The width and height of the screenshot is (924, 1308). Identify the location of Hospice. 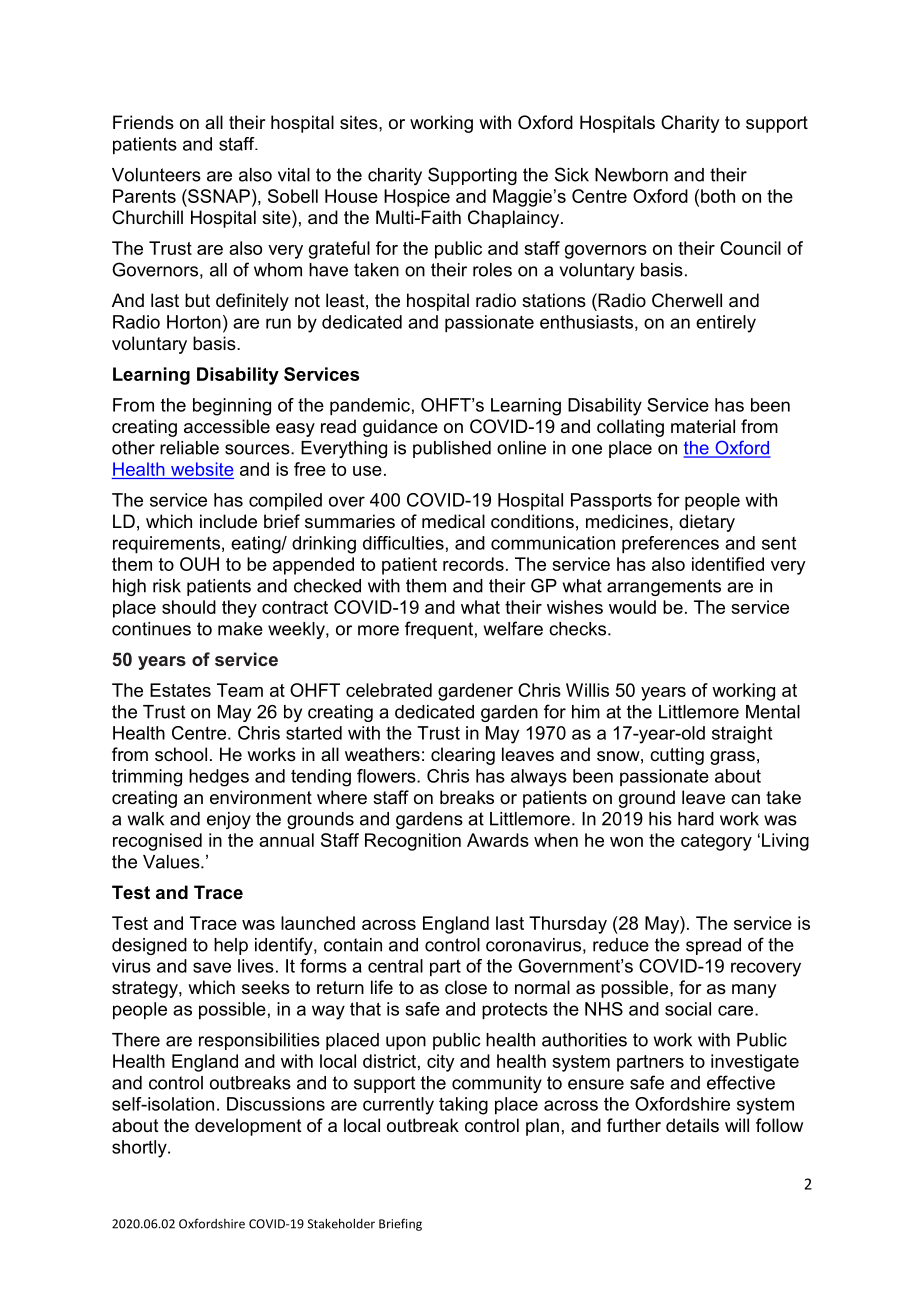
(417, 198).
